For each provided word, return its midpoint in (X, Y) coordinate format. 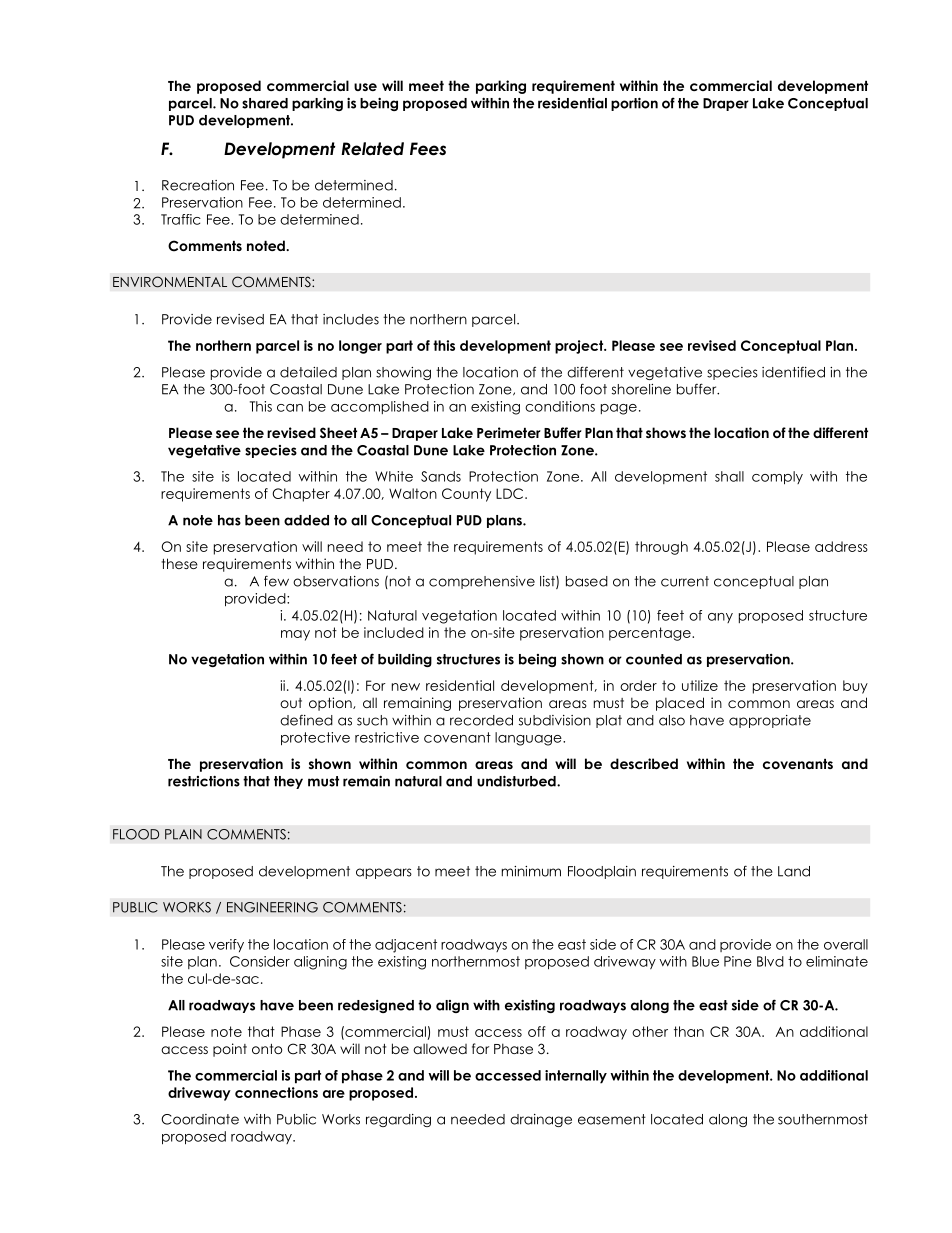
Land (794, 871)
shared (265, 103)
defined (306, 720)
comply (777, 478)
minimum (531, 871)
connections (276, 1092)
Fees (428, 149)
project (580, 347)
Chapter (301, 495)
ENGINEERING (272, 907)
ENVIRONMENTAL (170, 282)
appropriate (770, 721)
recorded (481, 720)
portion (634, 104)
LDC (511, 493)
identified (793, 372)
